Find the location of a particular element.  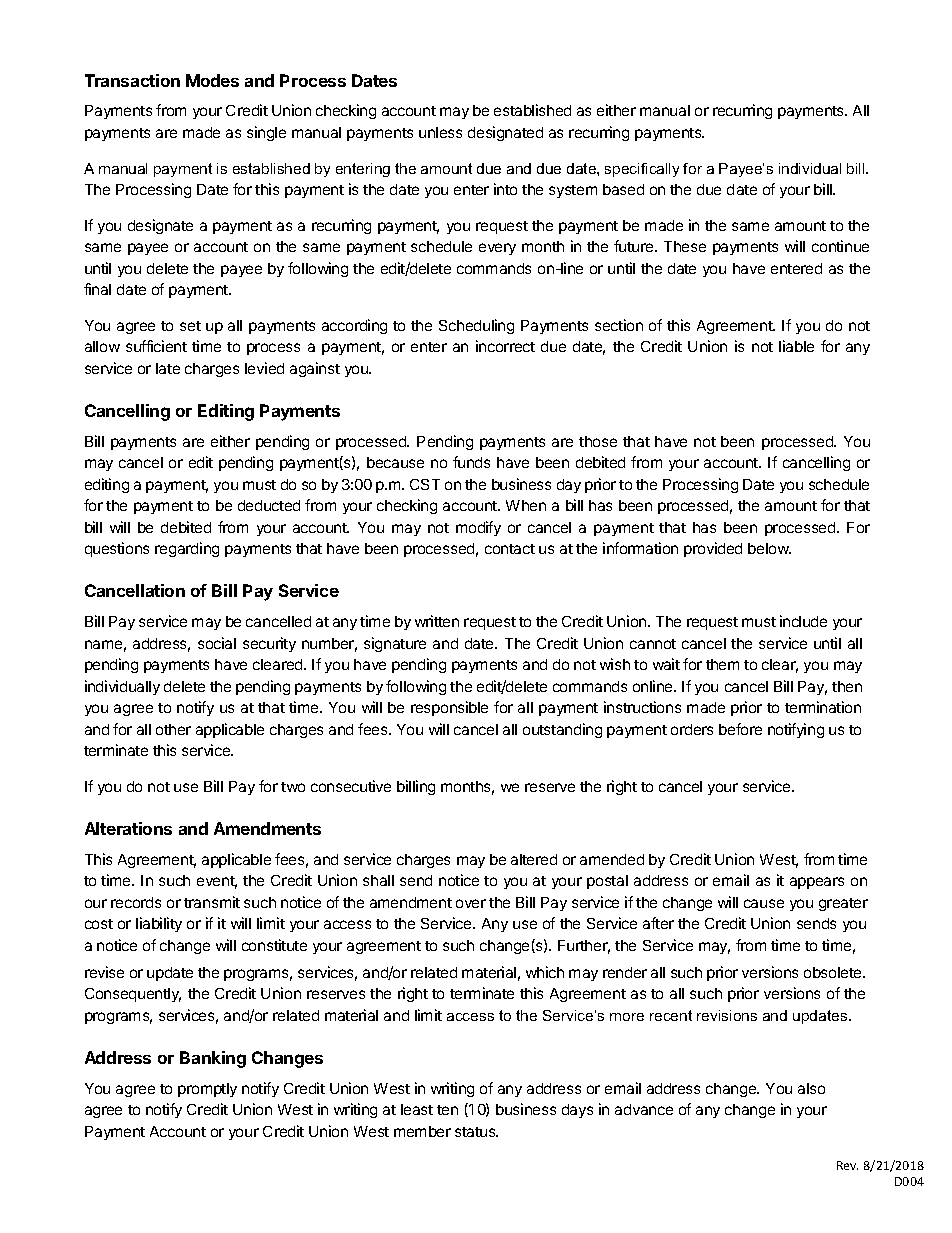

other is located at coordinates (173, 729).
